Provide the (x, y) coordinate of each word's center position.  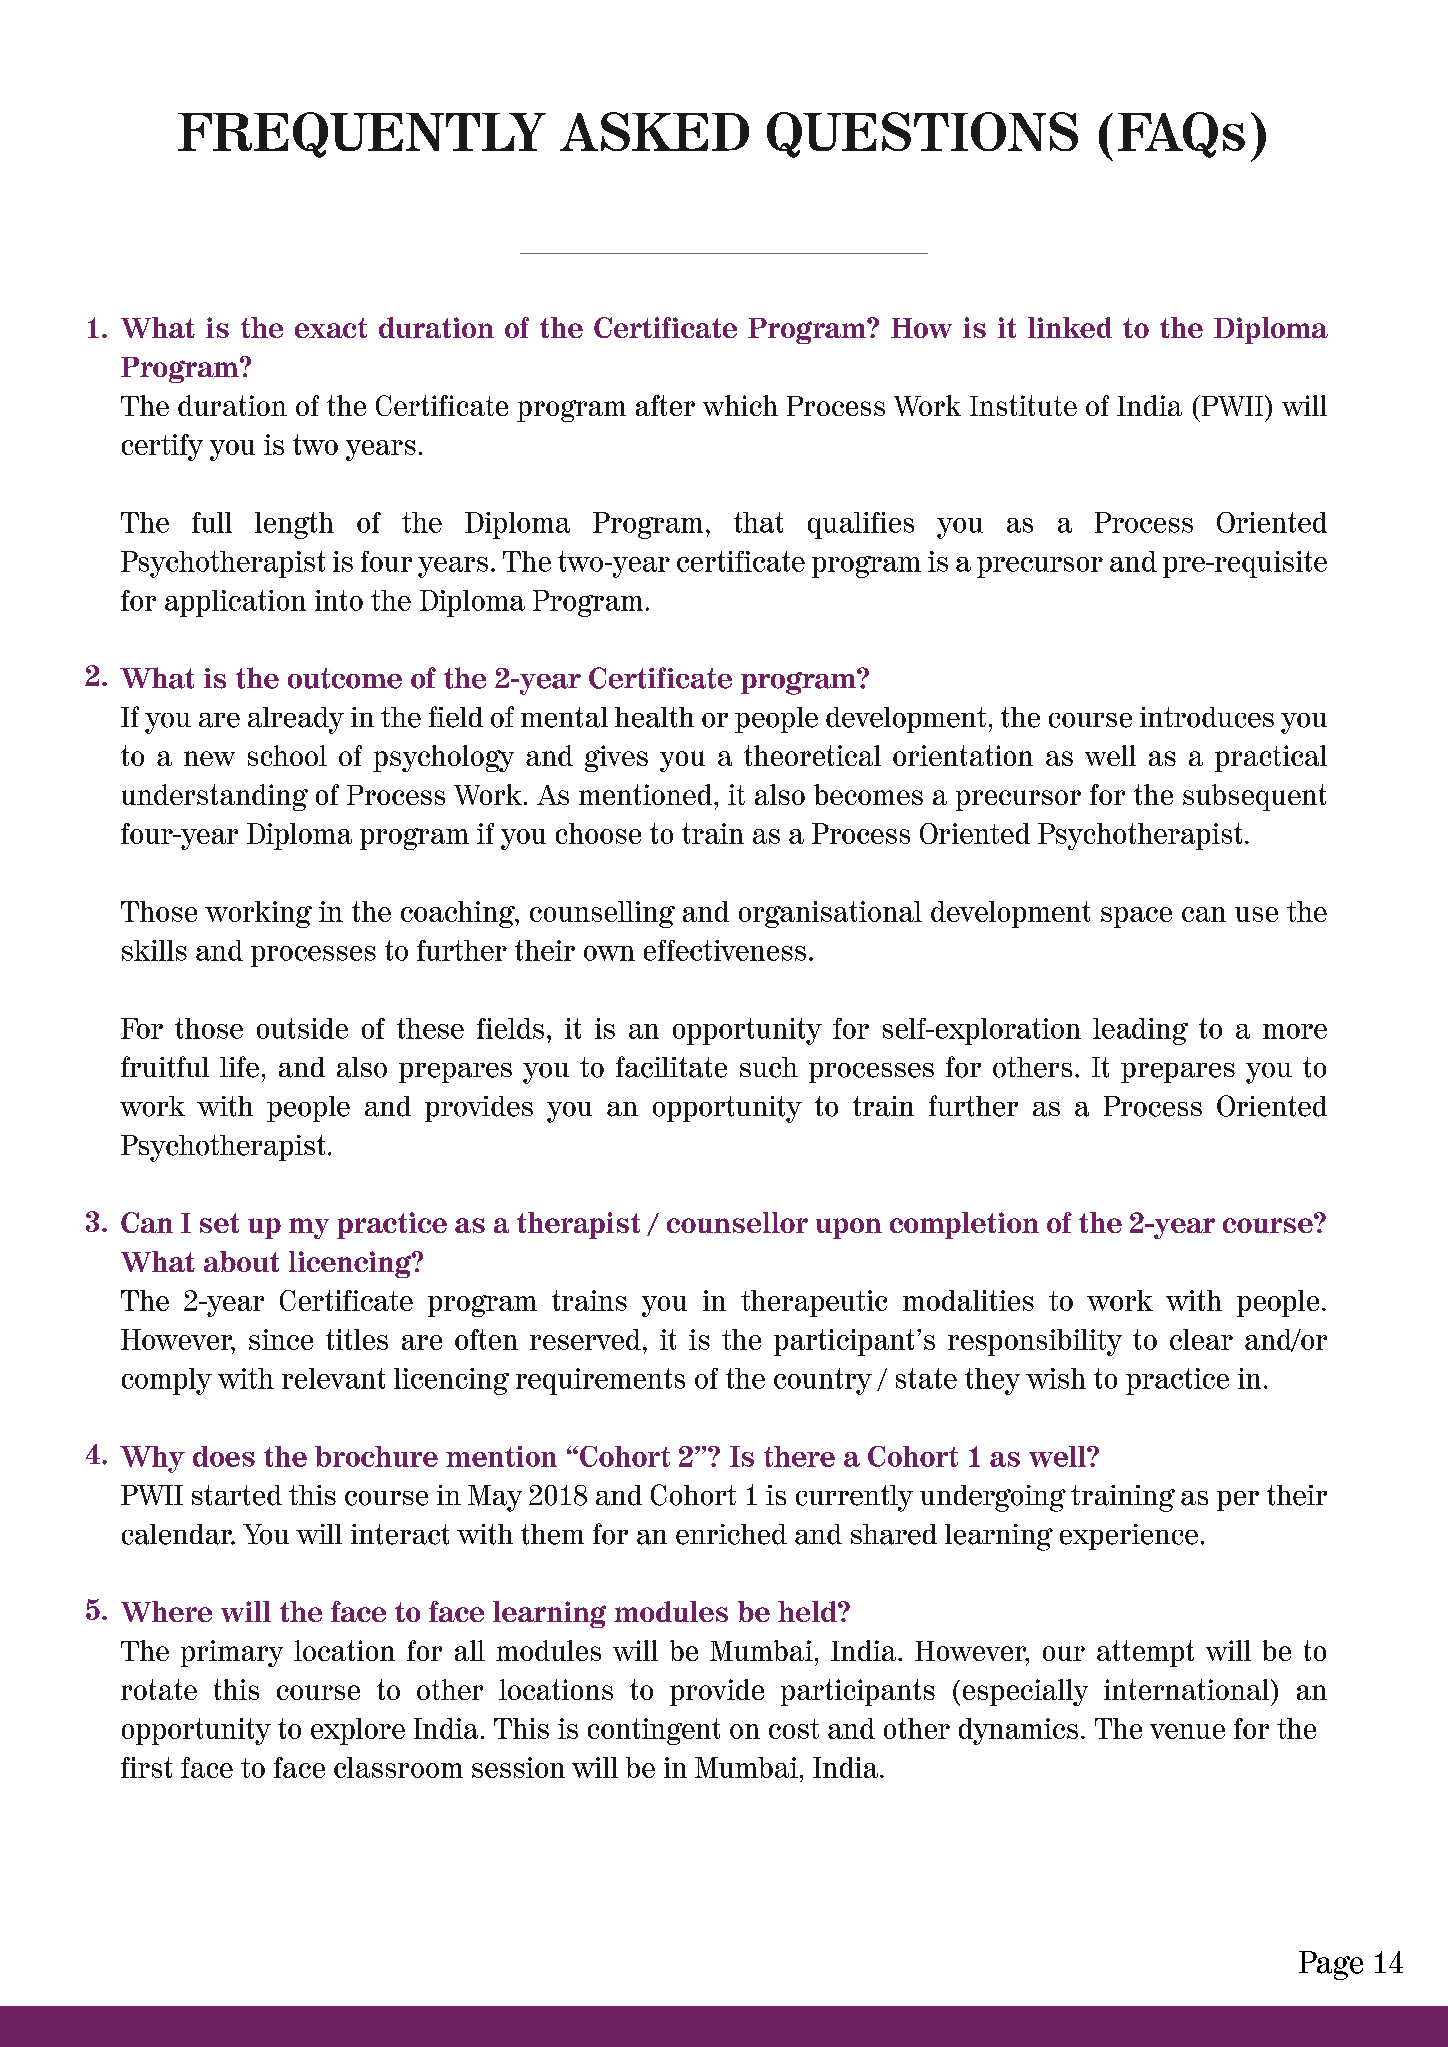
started (237, 1495)
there (799, 1456)
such (769, 1067)
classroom (398, 1767)
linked (1070, 327)
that (758, 522)
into (339, 600)
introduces (1207, 717)
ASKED (654, 131)
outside (302, 1028)
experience (1129, 1537)
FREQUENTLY (362, 135)
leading (1140, 1031)
